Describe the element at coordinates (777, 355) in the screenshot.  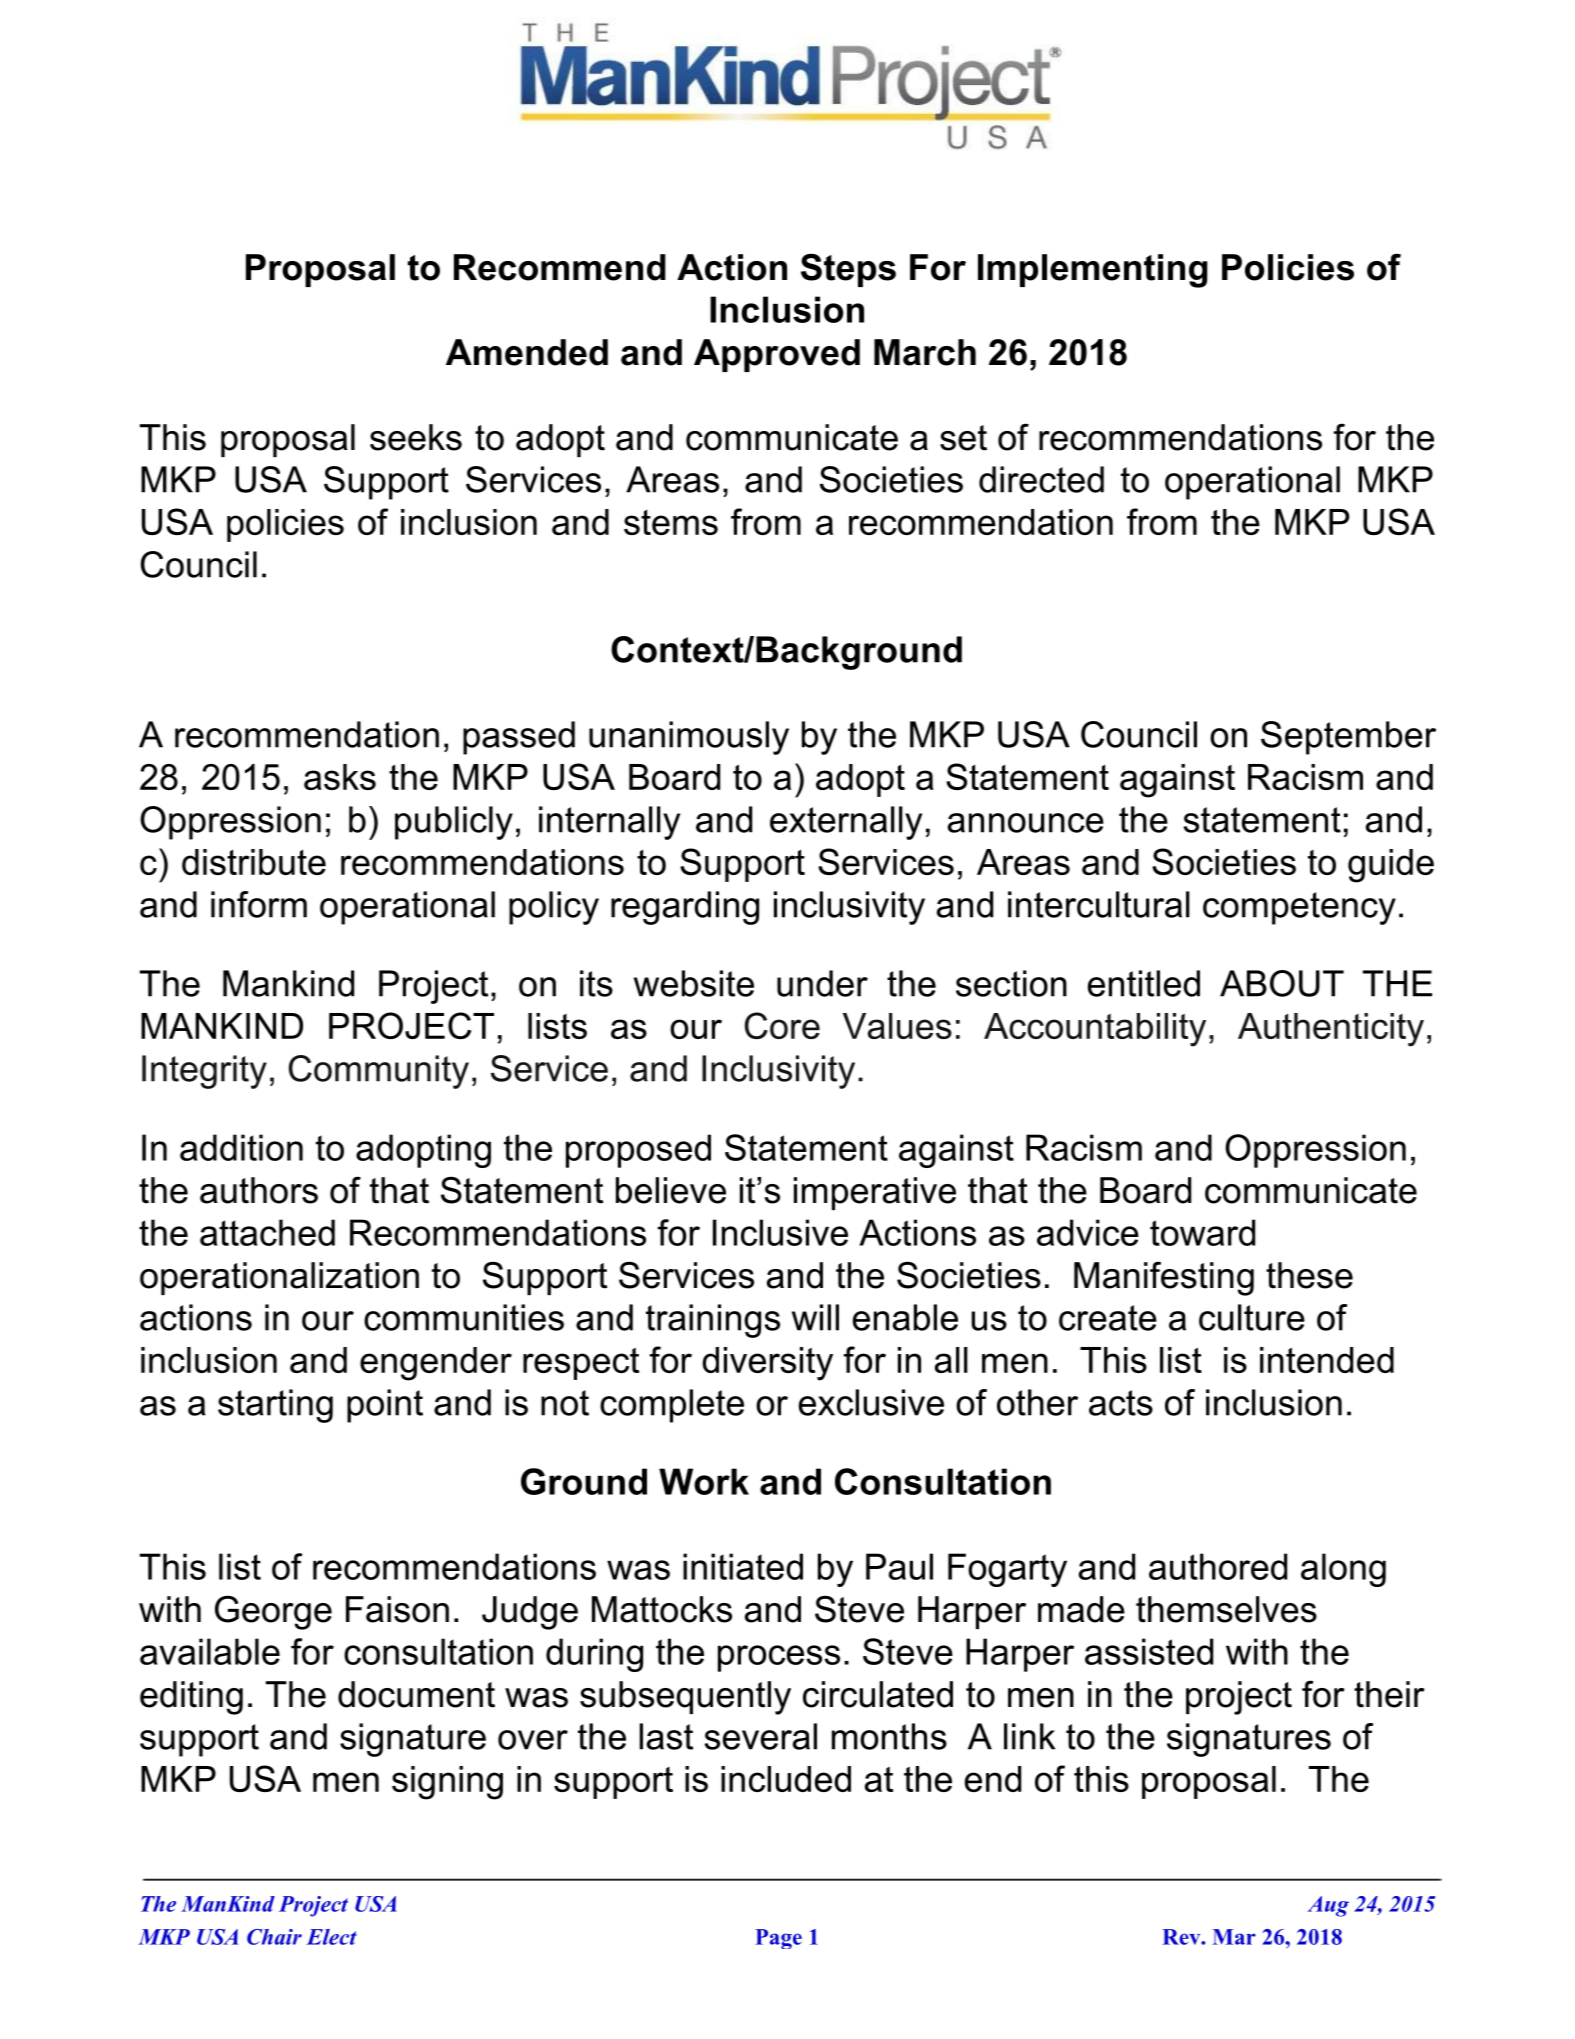
I see `Approved` at that location.
